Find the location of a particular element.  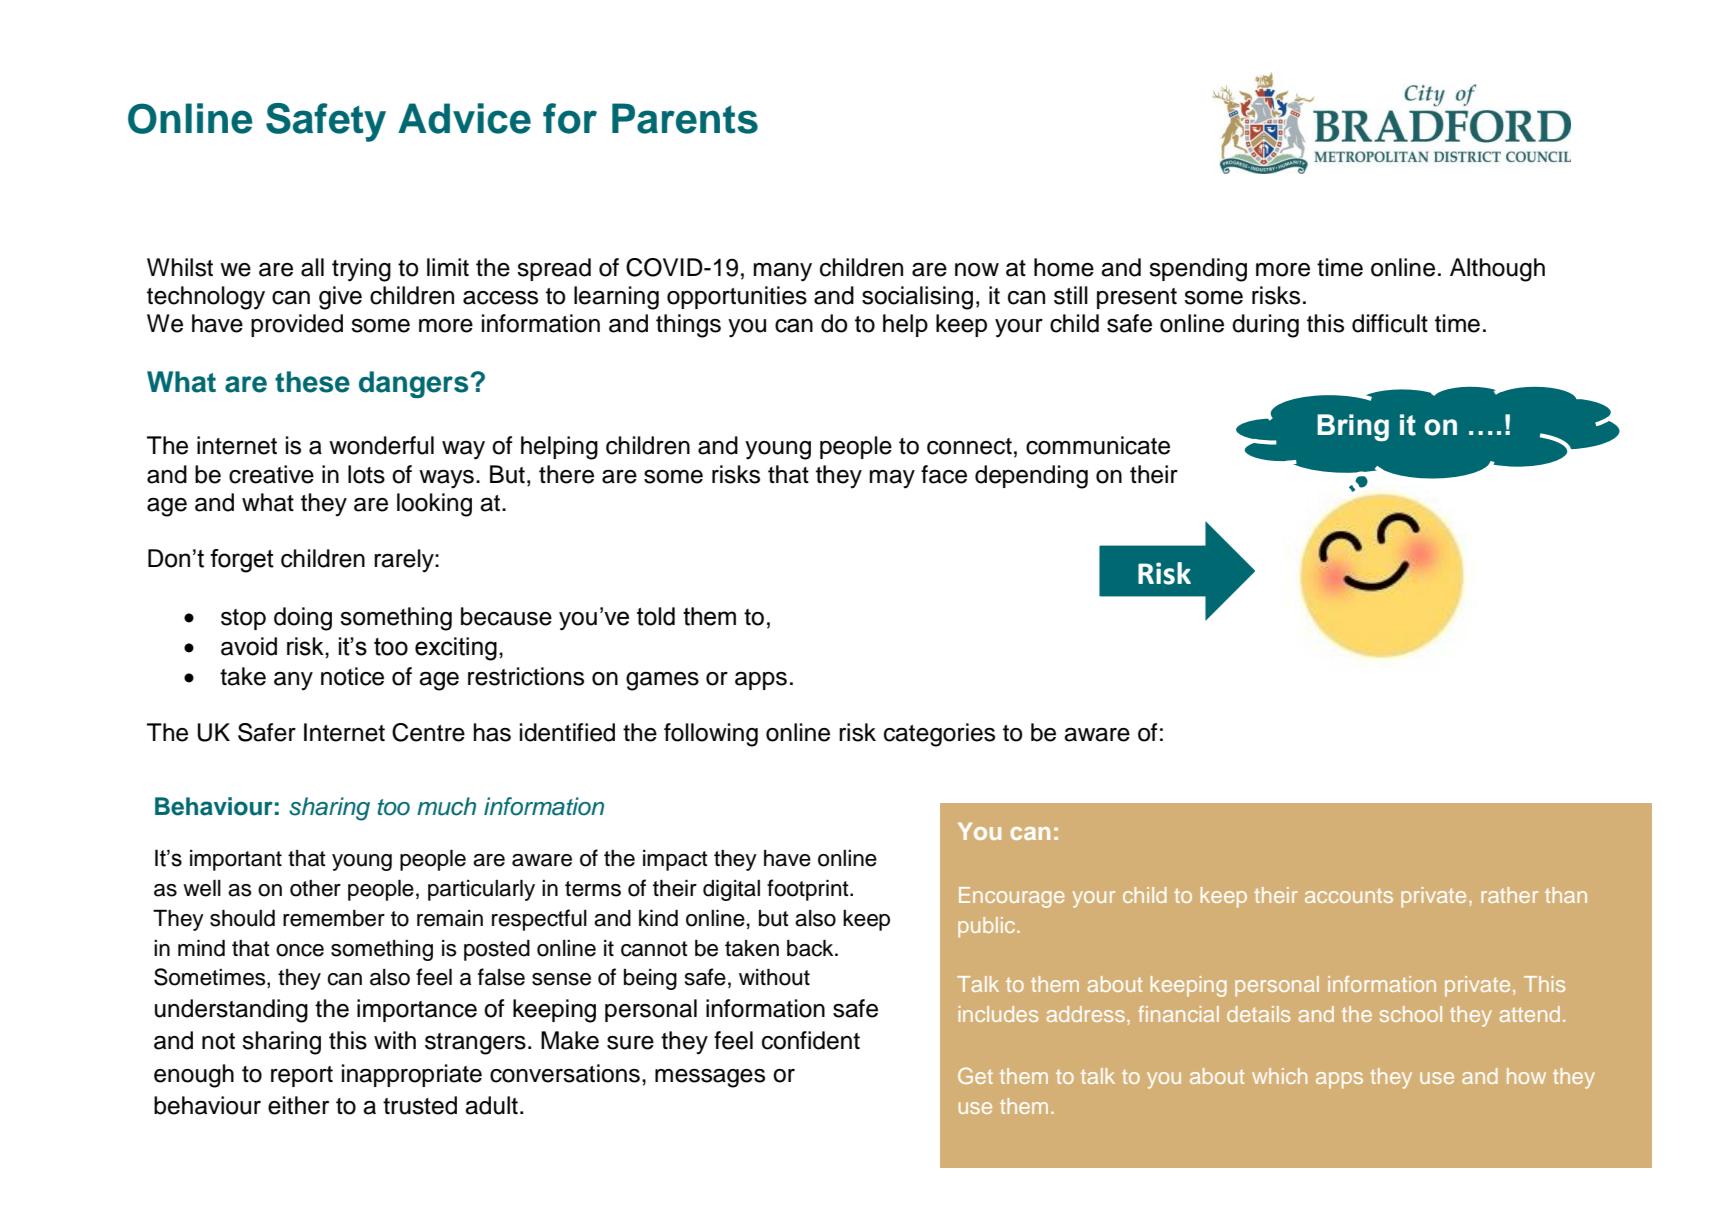

depending is located at coordinates (1031, 477).
